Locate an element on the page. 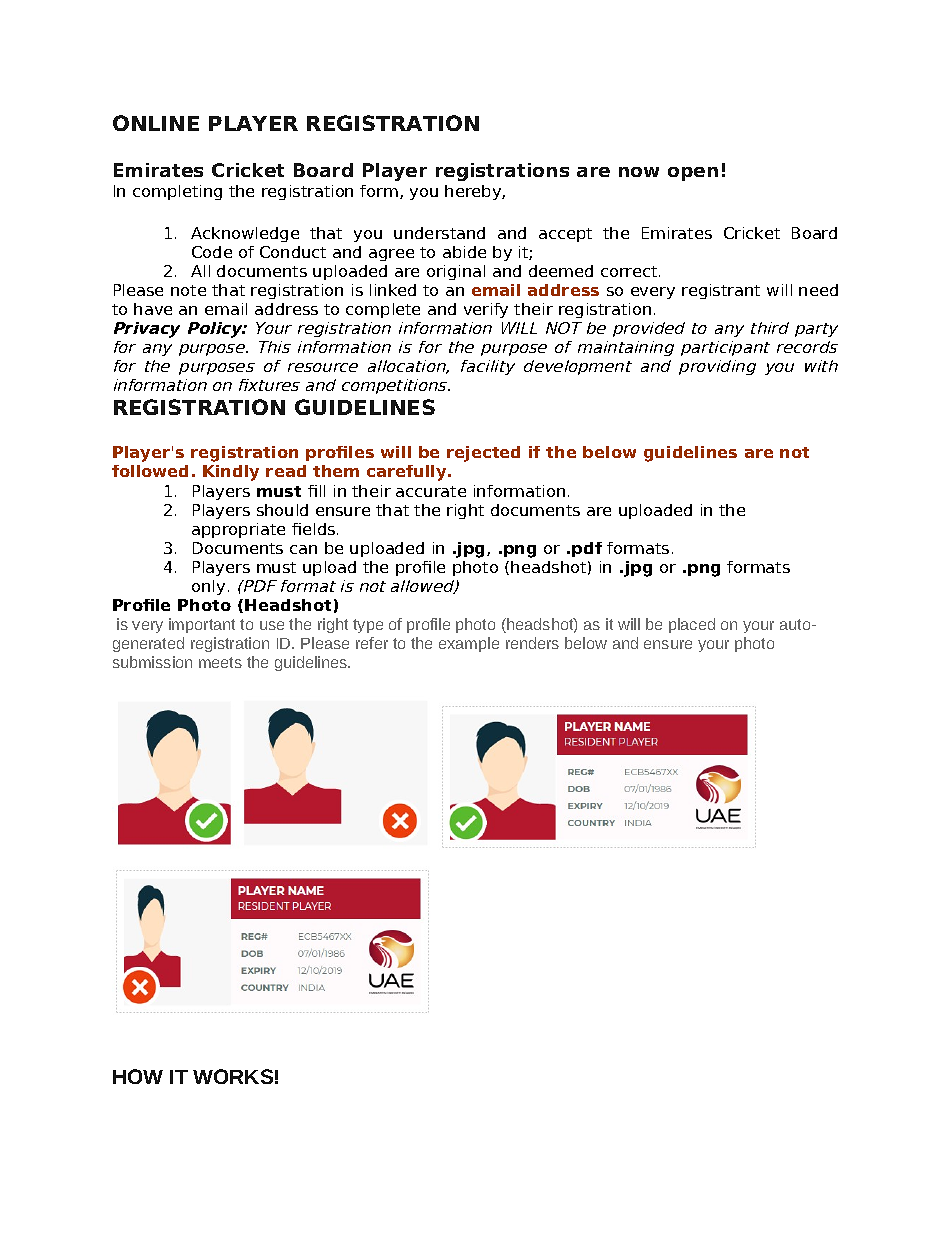  meets is located at coordinates (220, 662).
